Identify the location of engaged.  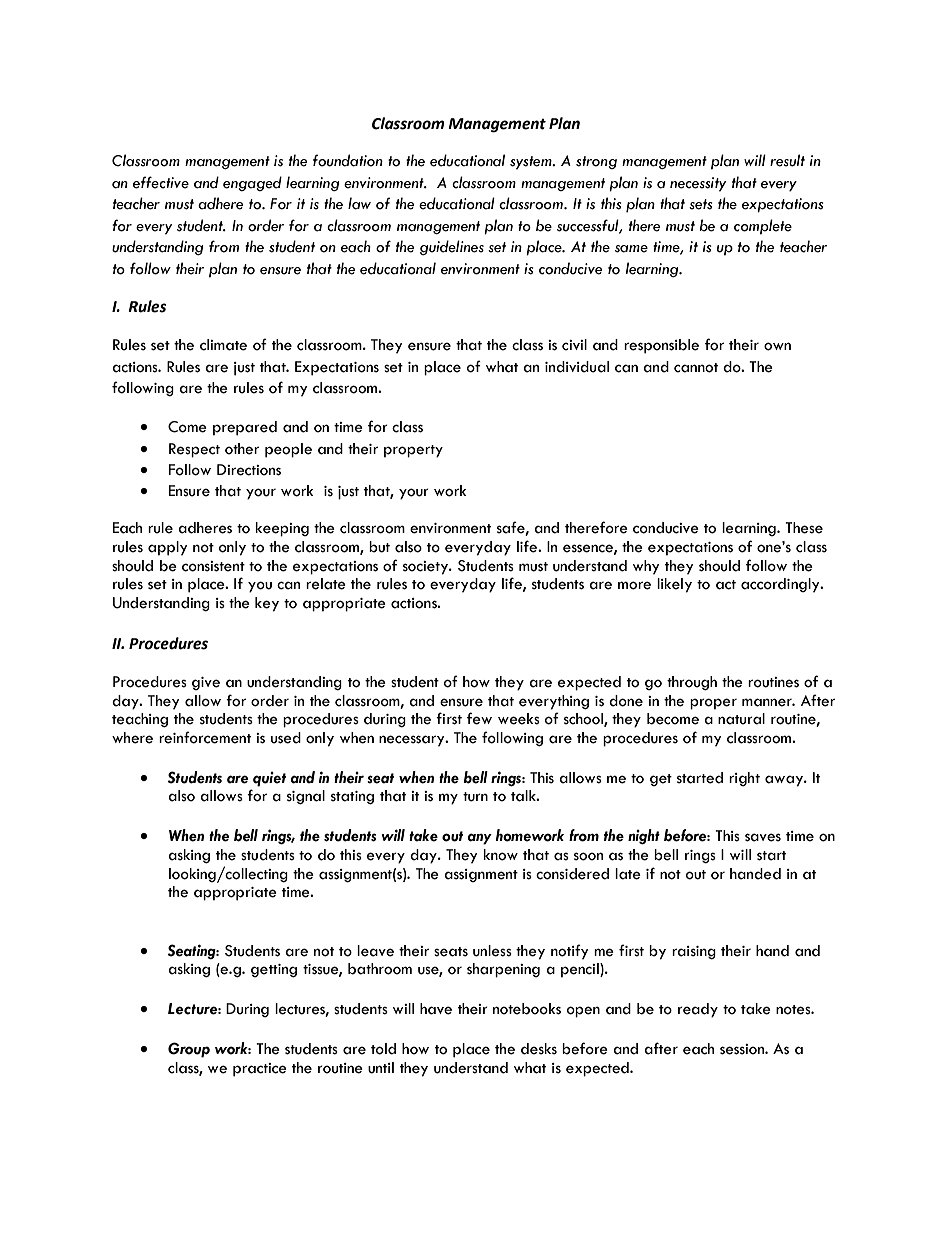
(252, 183).
